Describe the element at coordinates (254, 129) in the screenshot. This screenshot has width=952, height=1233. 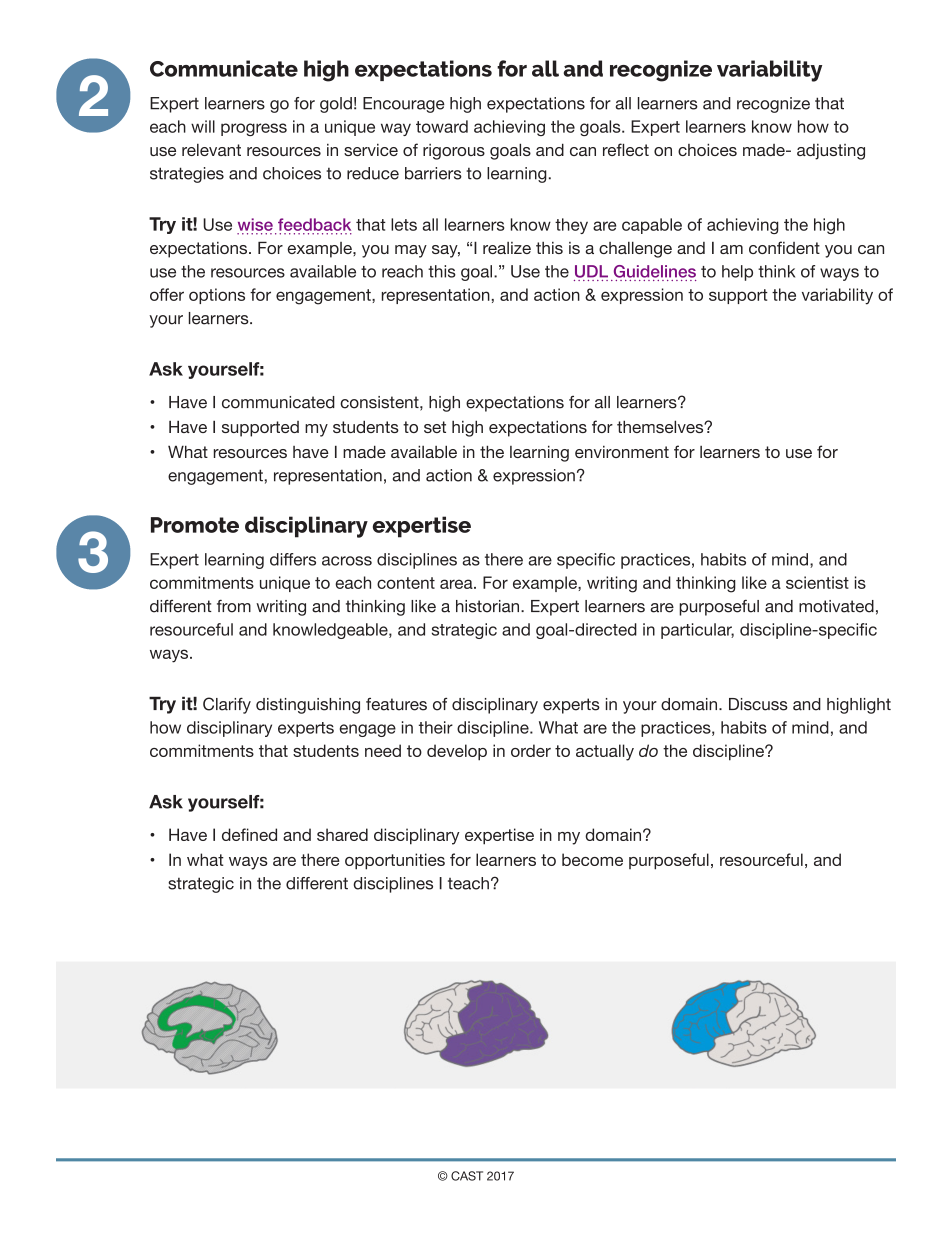
I see `progress` at that location.
